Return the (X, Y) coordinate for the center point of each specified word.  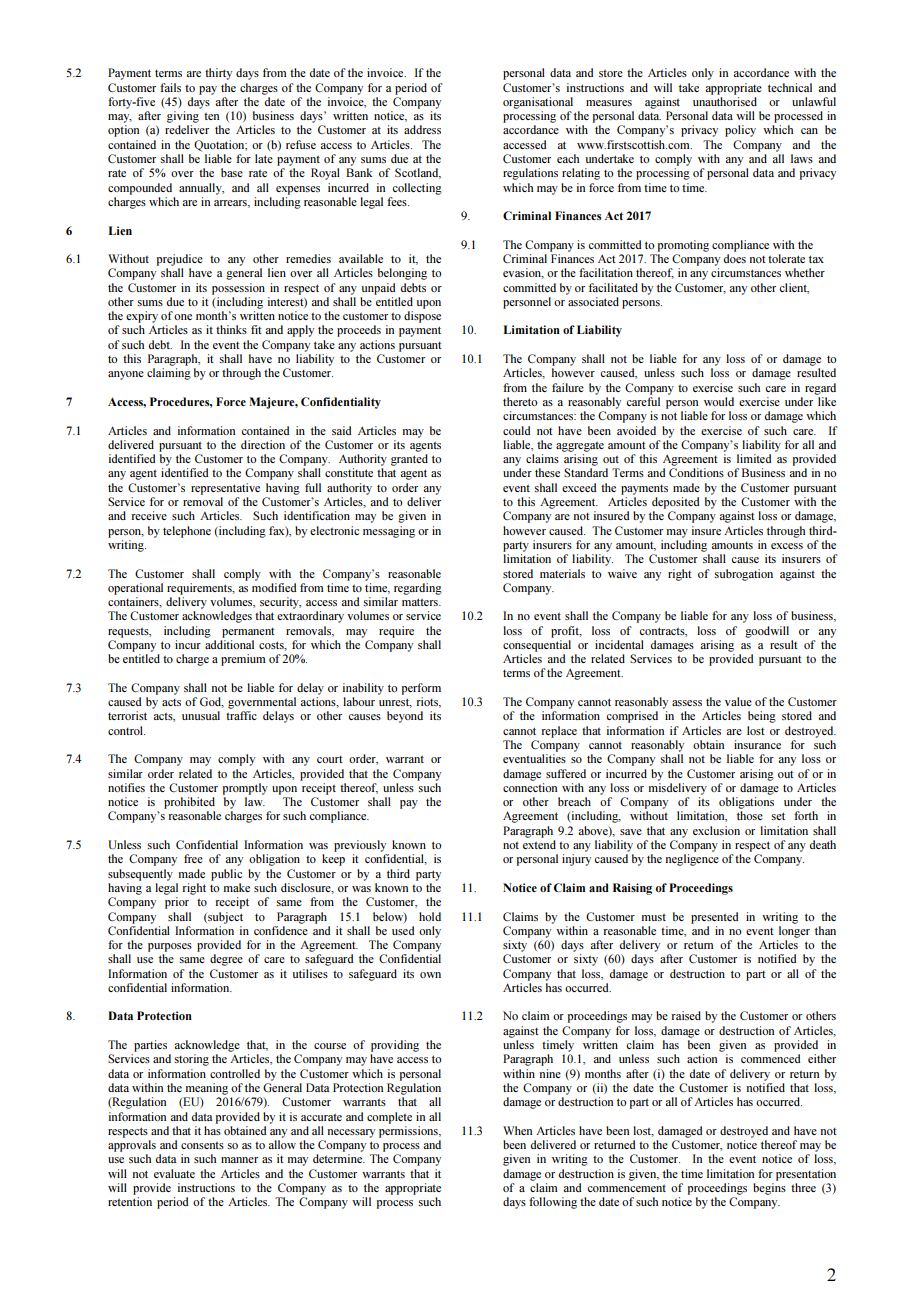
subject (224, 918)
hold (430, 916)
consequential (537, 646)
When (517, 1130)
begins (769, 1189)
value (738, 701)
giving (183, 117)
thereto (520, 401)
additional (229, 644)
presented (714, 918)
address (422, 129)
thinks (231, 329)
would (719, 401)
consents (202, 1145)
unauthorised (725, 101)
